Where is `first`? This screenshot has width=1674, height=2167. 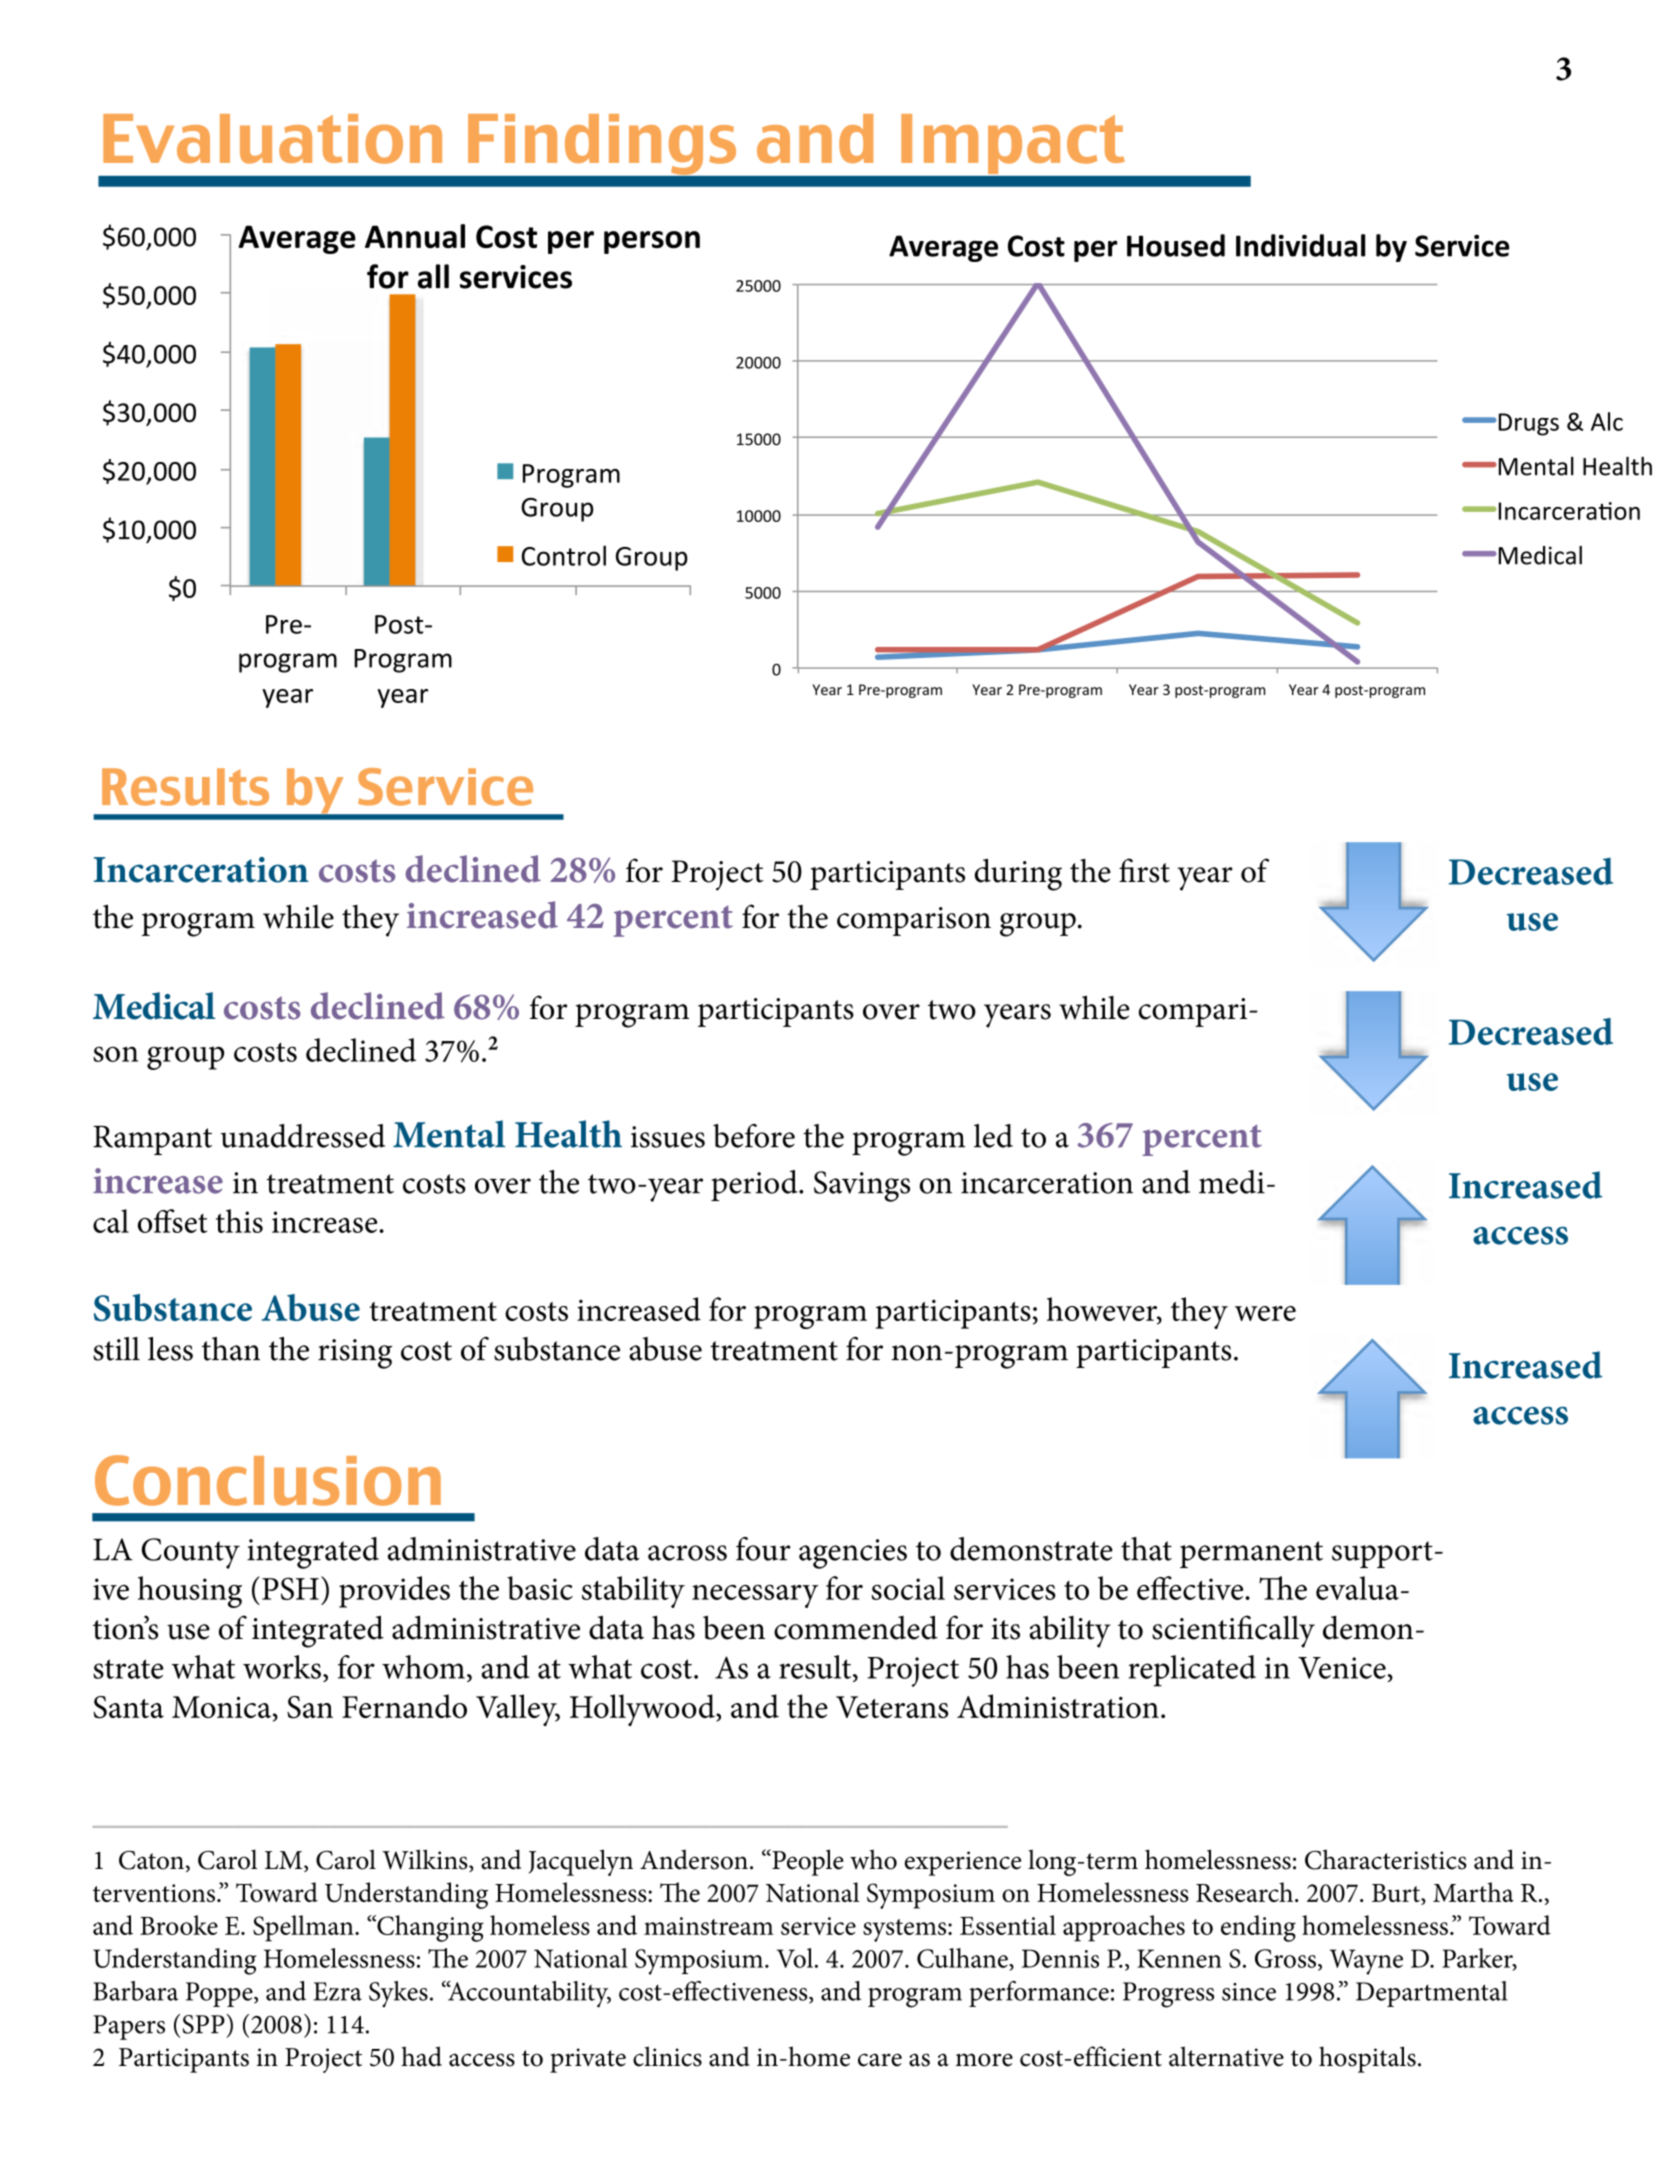
first is located at coordinates (1144, 870).
